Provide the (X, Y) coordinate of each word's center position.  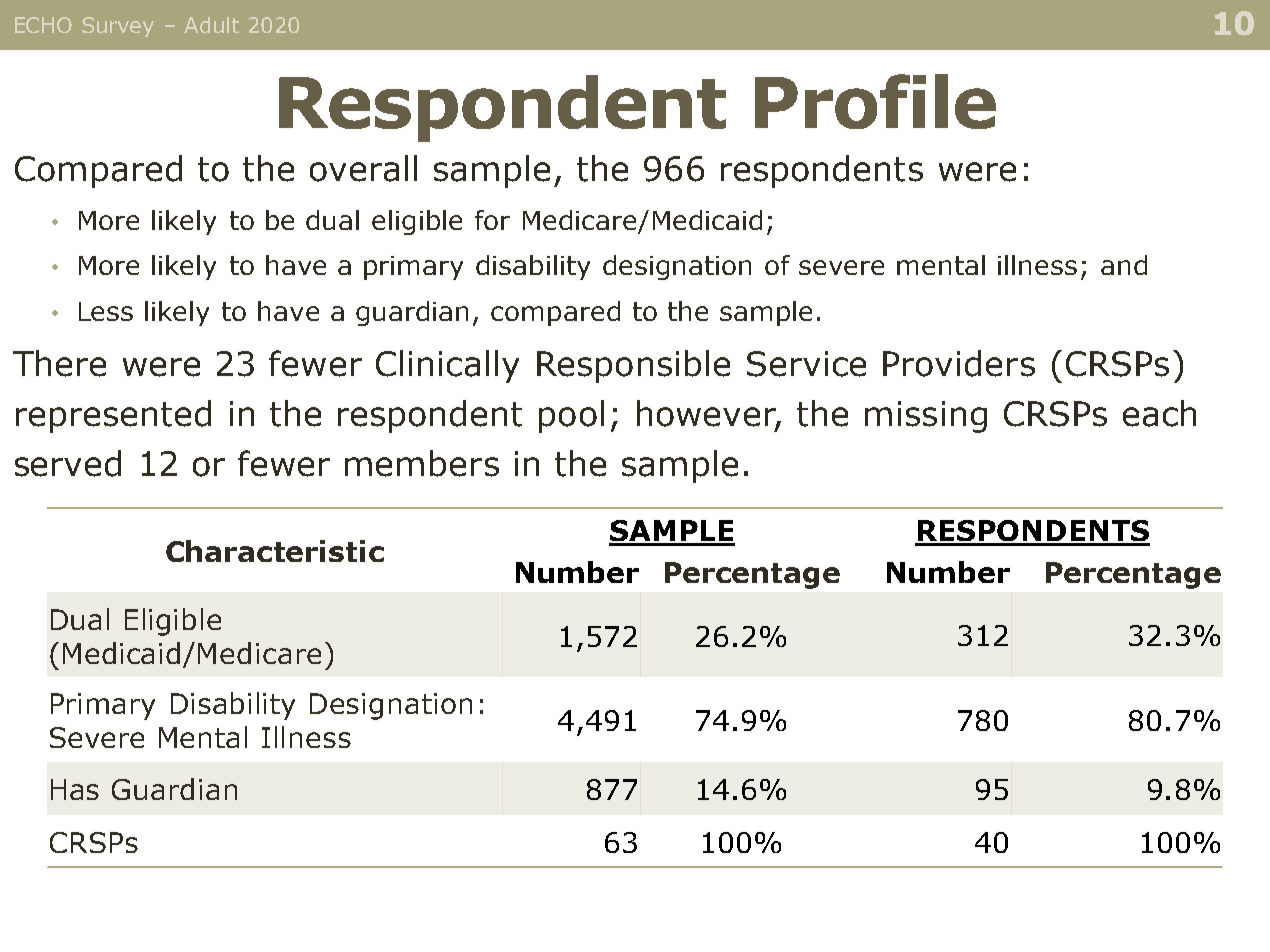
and (1124, 265)
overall (363, 168)
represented (113, 416)
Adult (211, 25)
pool (571, 416)
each (1159, 413)
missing (926, 417)
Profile (875, 101)
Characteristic (275, 551)
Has (75, 789)
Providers (959, 363)
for (492, 220)
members (422, 463)
